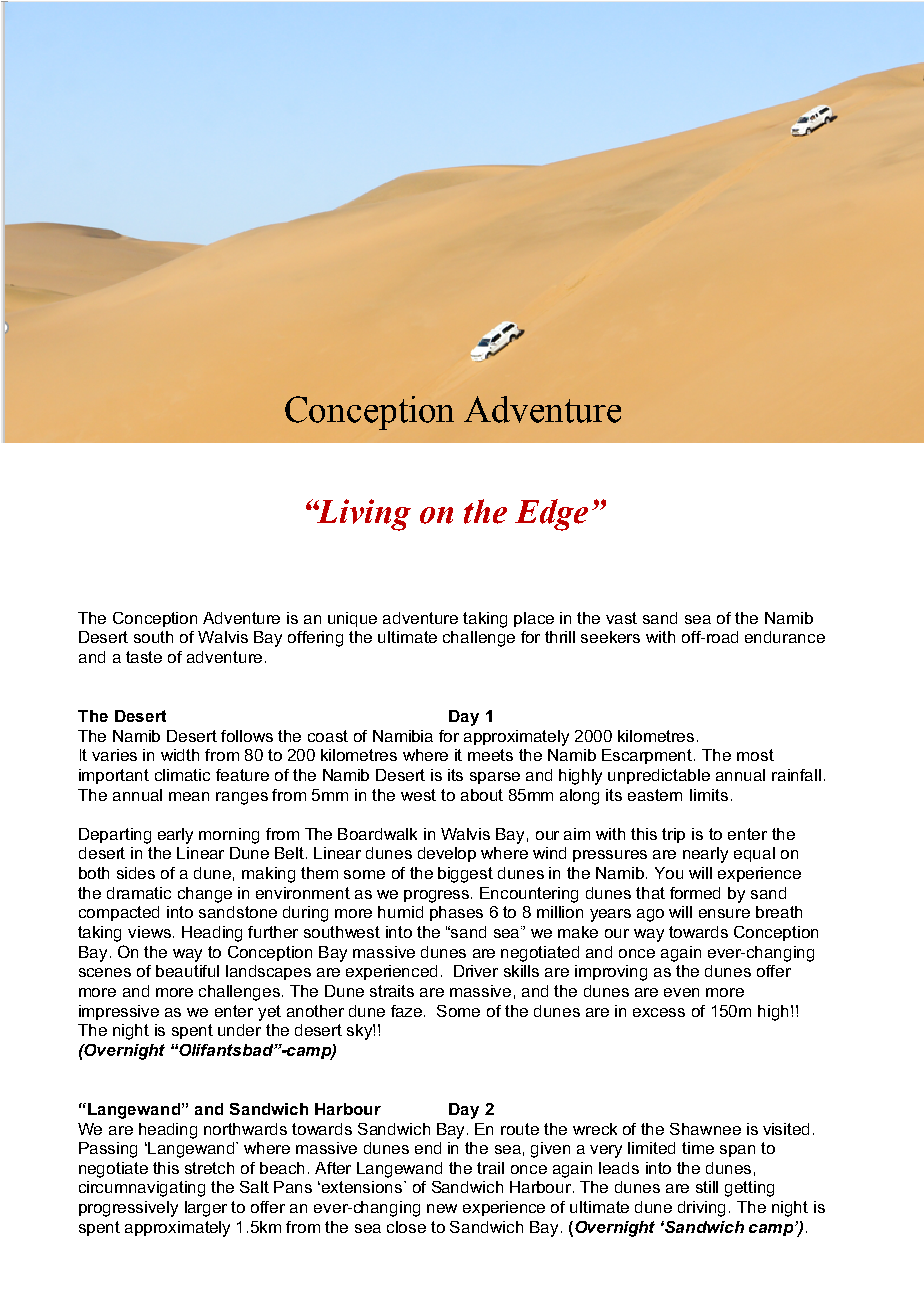 The width and height of the screenshot is (924, 1308). I want to click on unique, so click(352, 619).
